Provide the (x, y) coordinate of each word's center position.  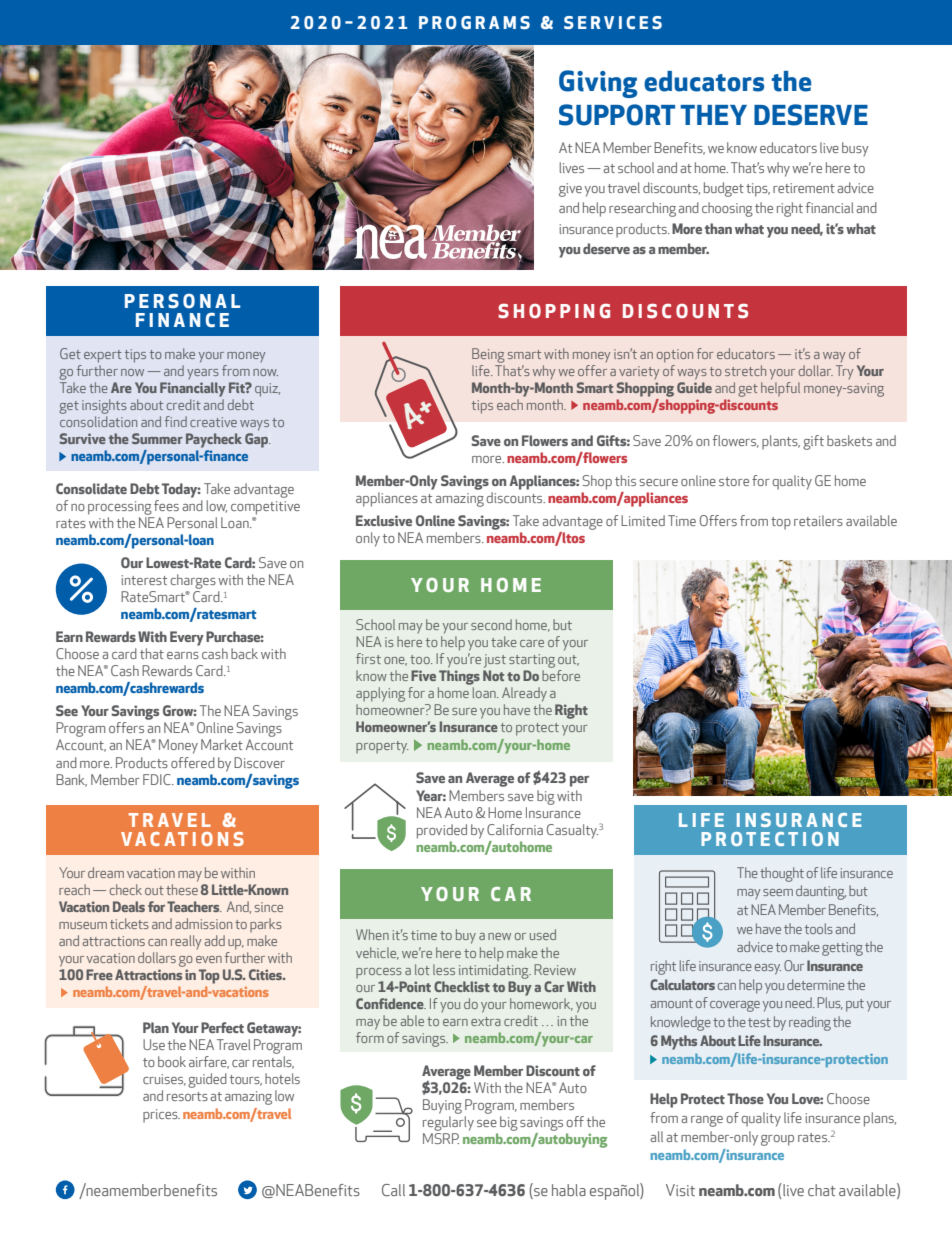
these (182, 889)
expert (103, 356)
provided (442, 831)
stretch (745, 370)
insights (104, 406)
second (491, 624)
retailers (818, 520)
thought (782, 874)
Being (488, 355)
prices (161, 1116)
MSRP (441, 1138)
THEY (713, 115)
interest (144, 580)
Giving (598, 84)
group (777, 1140)
